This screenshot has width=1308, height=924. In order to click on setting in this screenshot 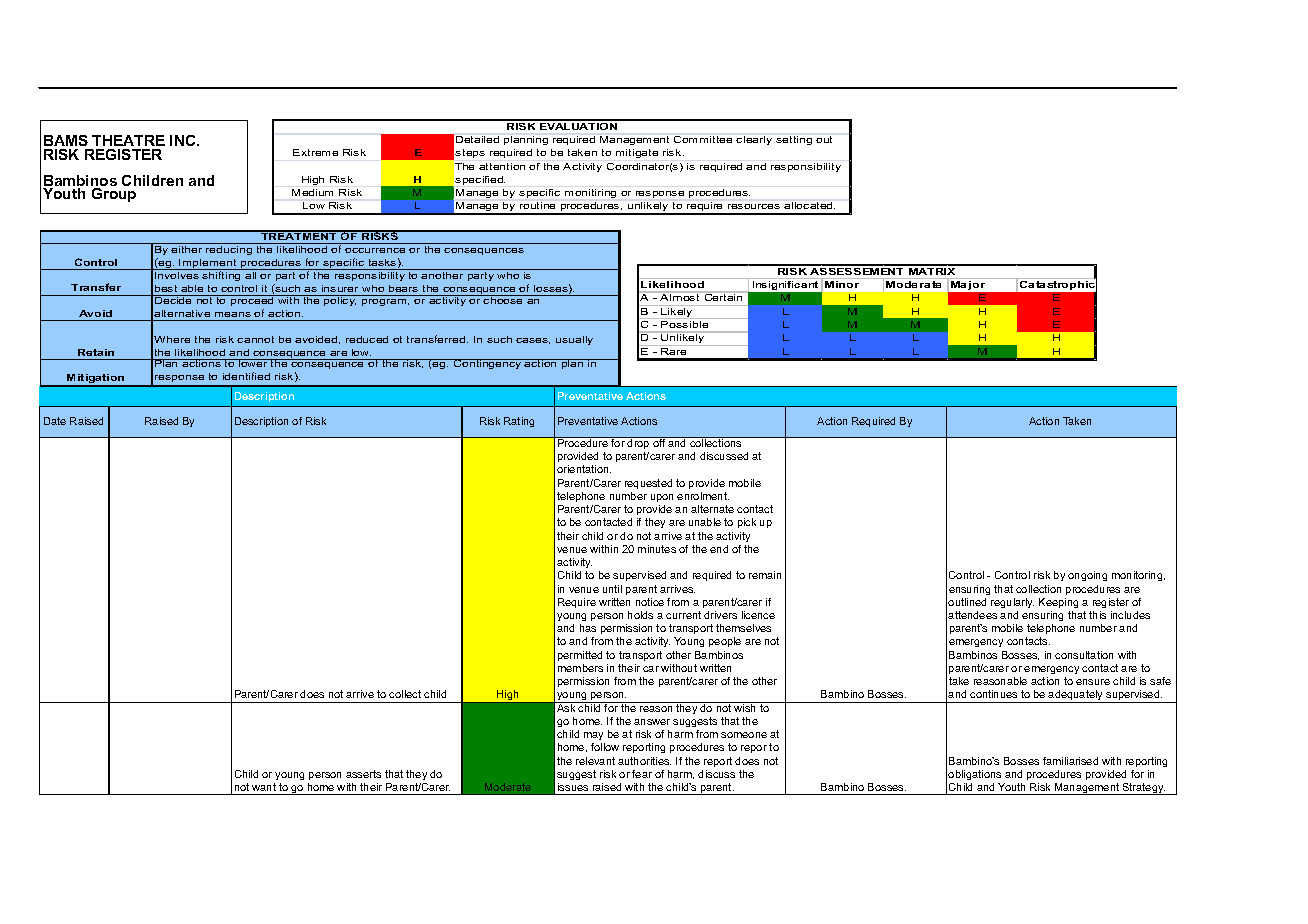, I will do `click(794, 140)`.
